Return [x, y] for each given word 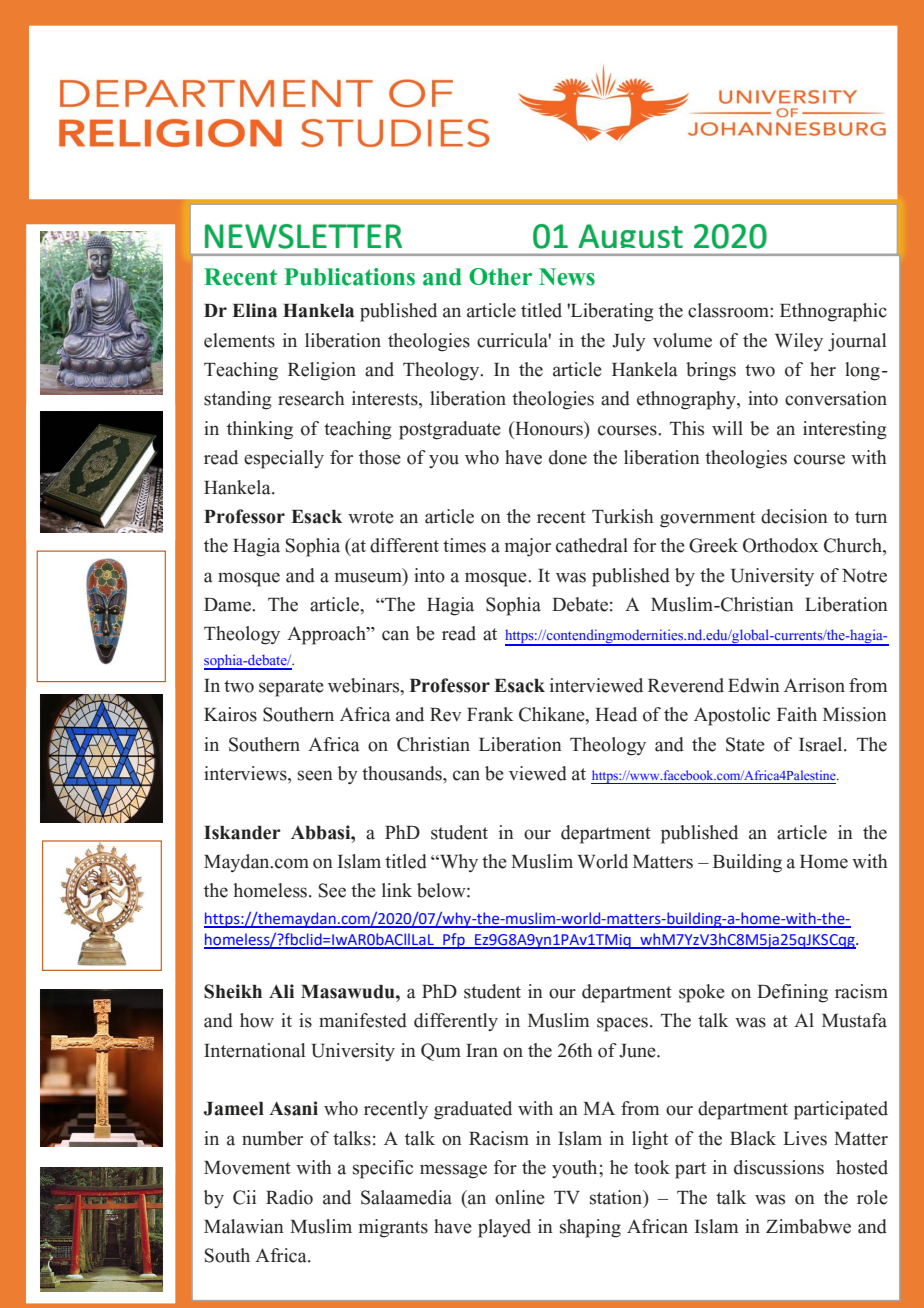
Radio [289, 1197]
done [568, 457]
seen [315, 775]
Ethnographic [833, 312]
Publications [349, 277]
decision [794, 516]
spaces [622, 1024]
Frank [490, 714]
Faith [797, 714]
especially [284, 459]
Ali [281, 991]
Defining [792, 993]
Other [500, 277]
